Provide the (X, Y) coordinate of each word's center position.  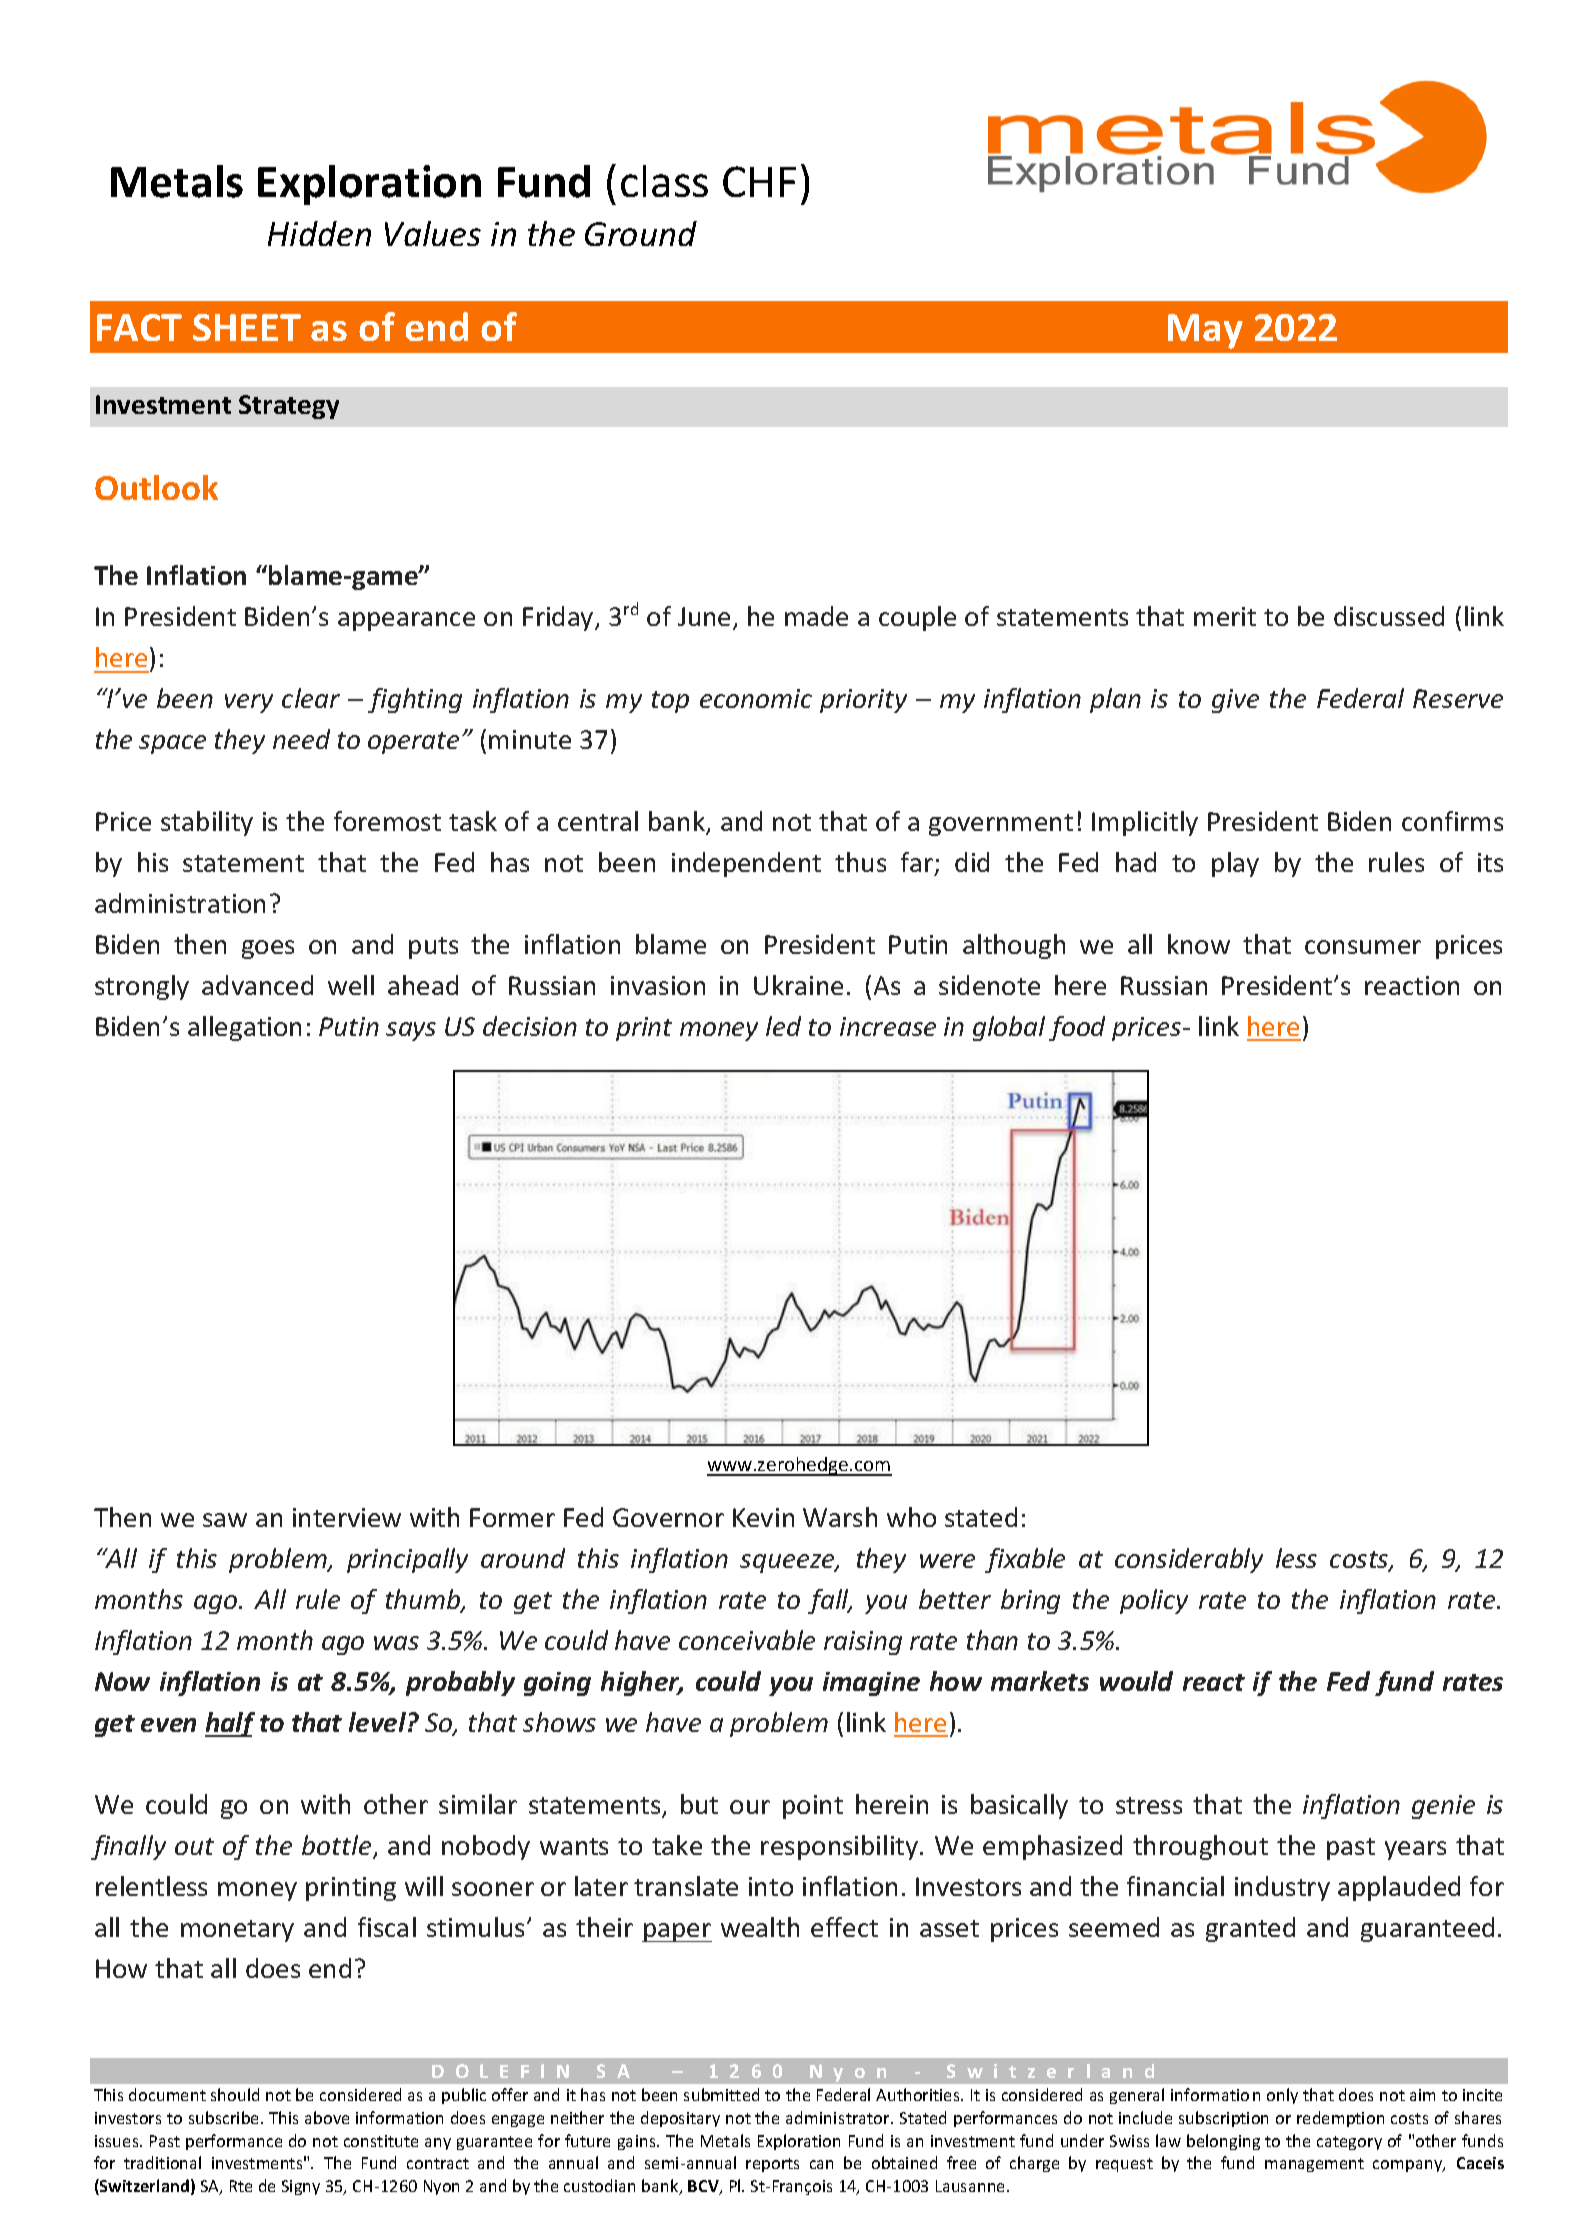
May (1205, 331)
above (327, 2117)
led (783, 1026)
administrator (839, 2117)
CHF (759, 181)
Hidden (319, 233)
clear (311, 698)
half (230, 1724)
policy (1154, 1601)
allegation (244, 1028)
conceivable (747, 1640)
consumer (1363, 947)
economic (756, 698)
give (1235, 701)
